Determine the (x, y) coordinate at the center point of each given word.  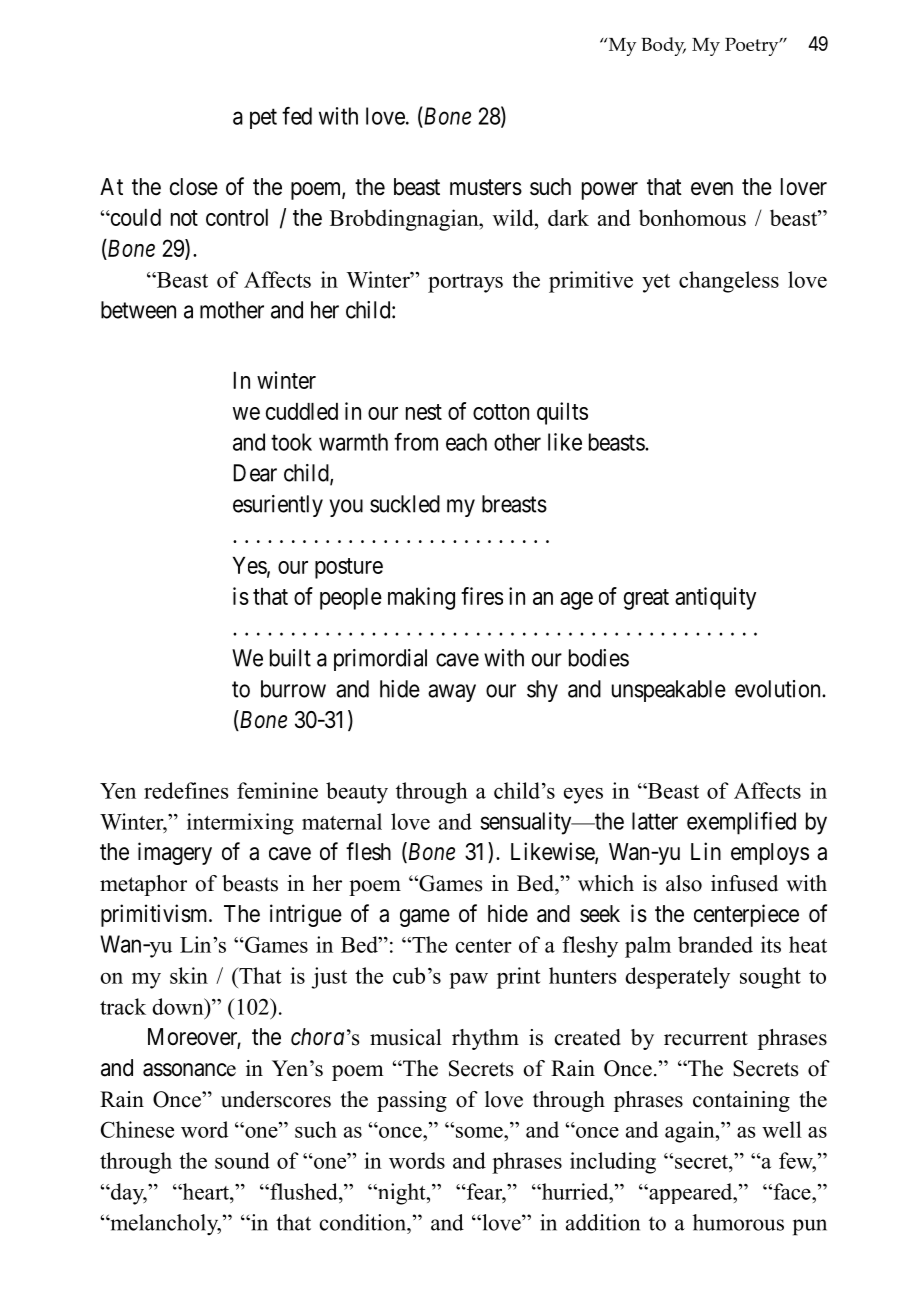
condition (364, 1222)
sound (242, 1160)
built (290, 658)
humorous (738, 1222)
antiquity (715, 598)
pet (263, 119)
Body (663, 46)
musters (486, 187)
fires (482, 596)
